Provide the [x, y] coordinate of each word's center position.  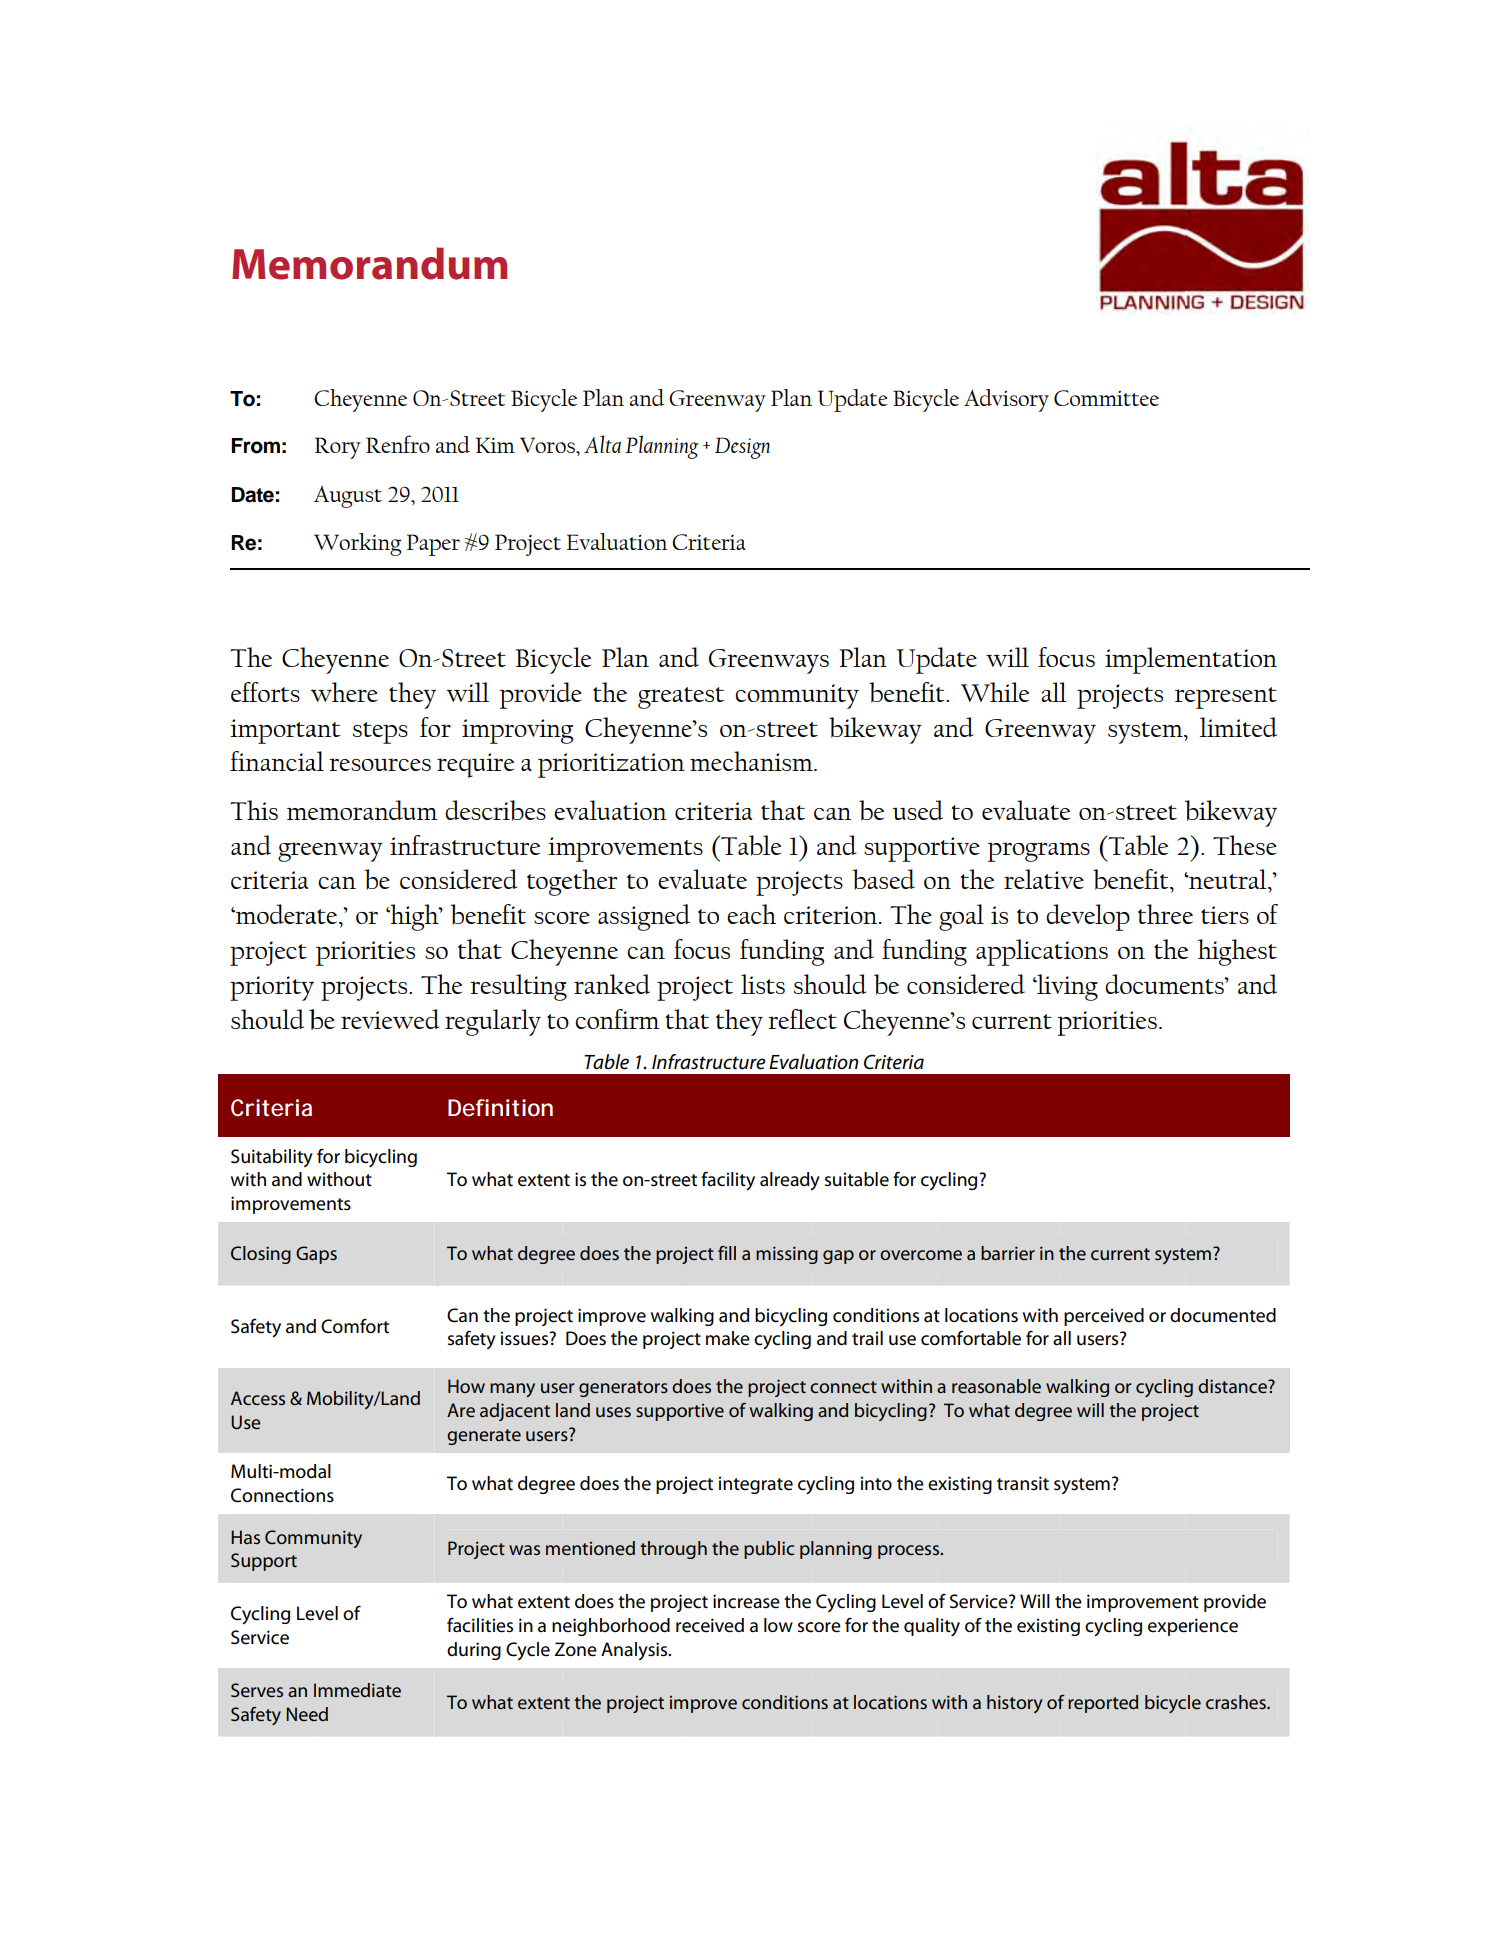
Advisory [1006, 400]
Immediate [357, 1690]
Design [742, 448]
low [778, 1625]
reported [1103, 1704]
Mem [279, 264]
